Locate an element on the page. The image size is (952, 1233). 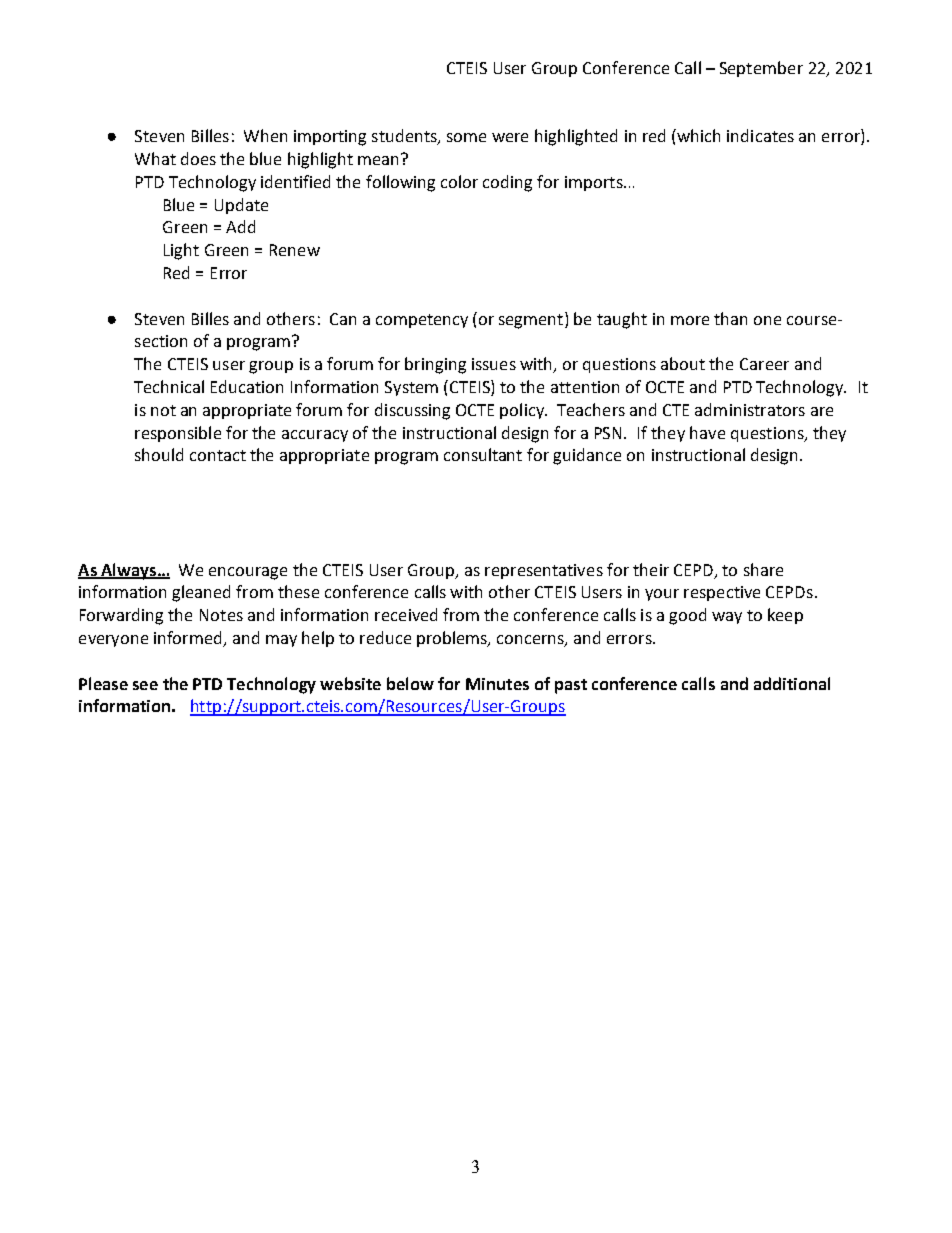
than is located at coordinates (730, 318).
